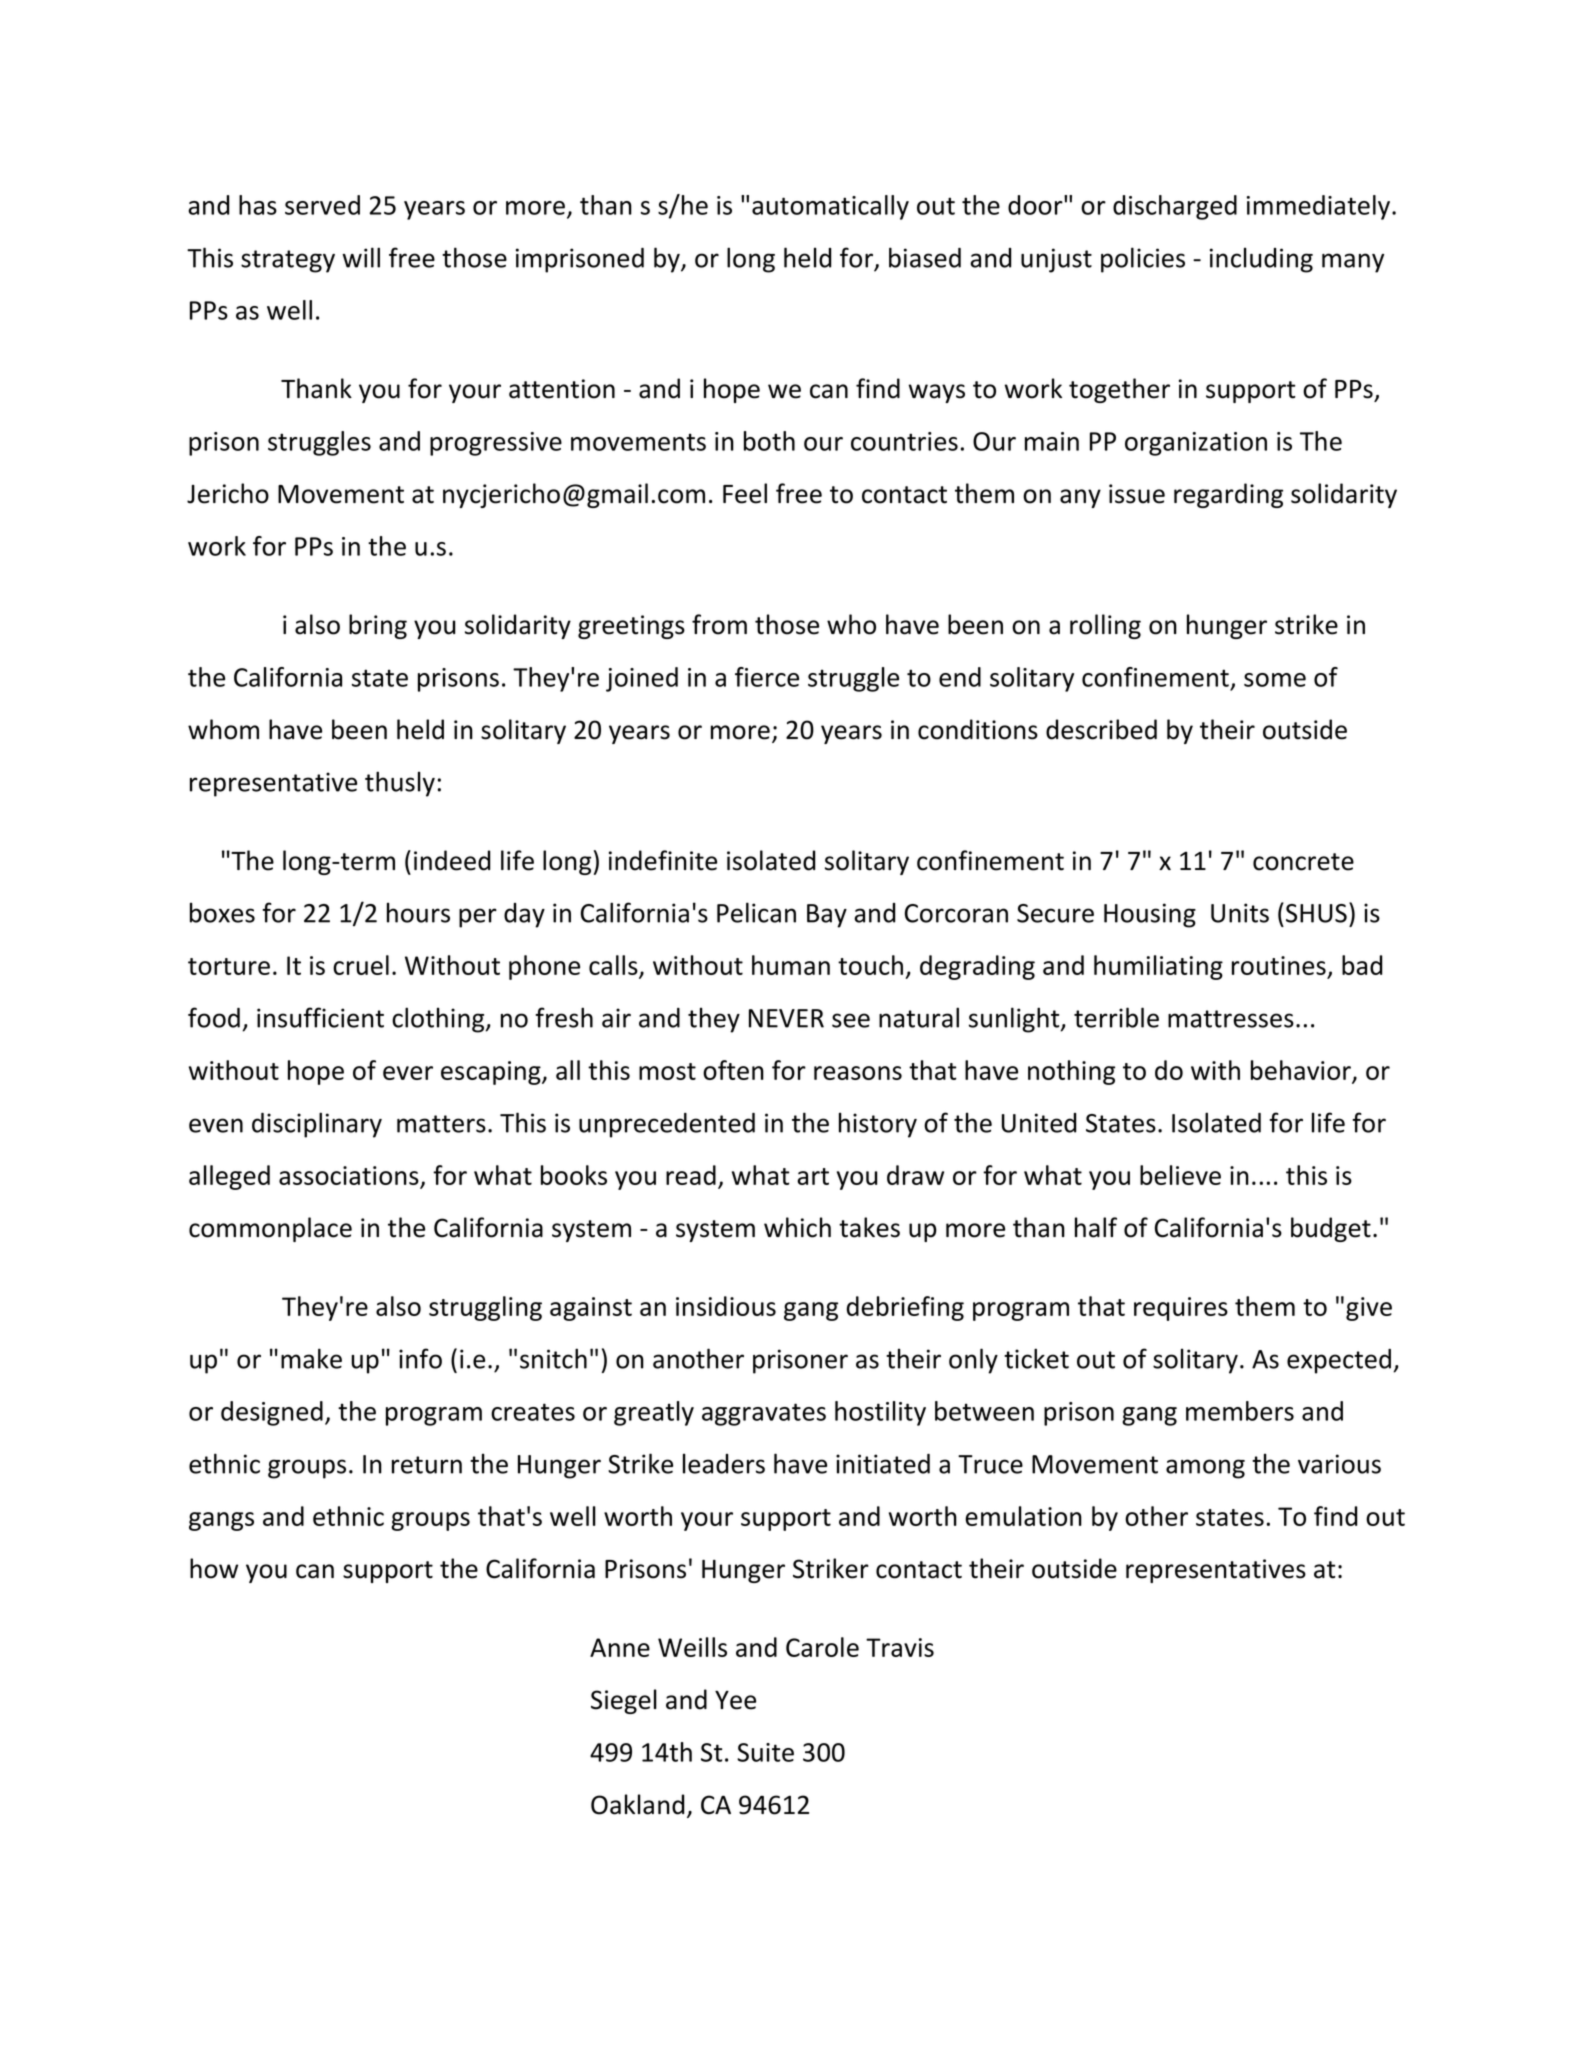 The height and width of the document is (2063, 1594). What do you see at coordinates (361, 257) in the document?
I see `will` at bounding box center [361, 257].
